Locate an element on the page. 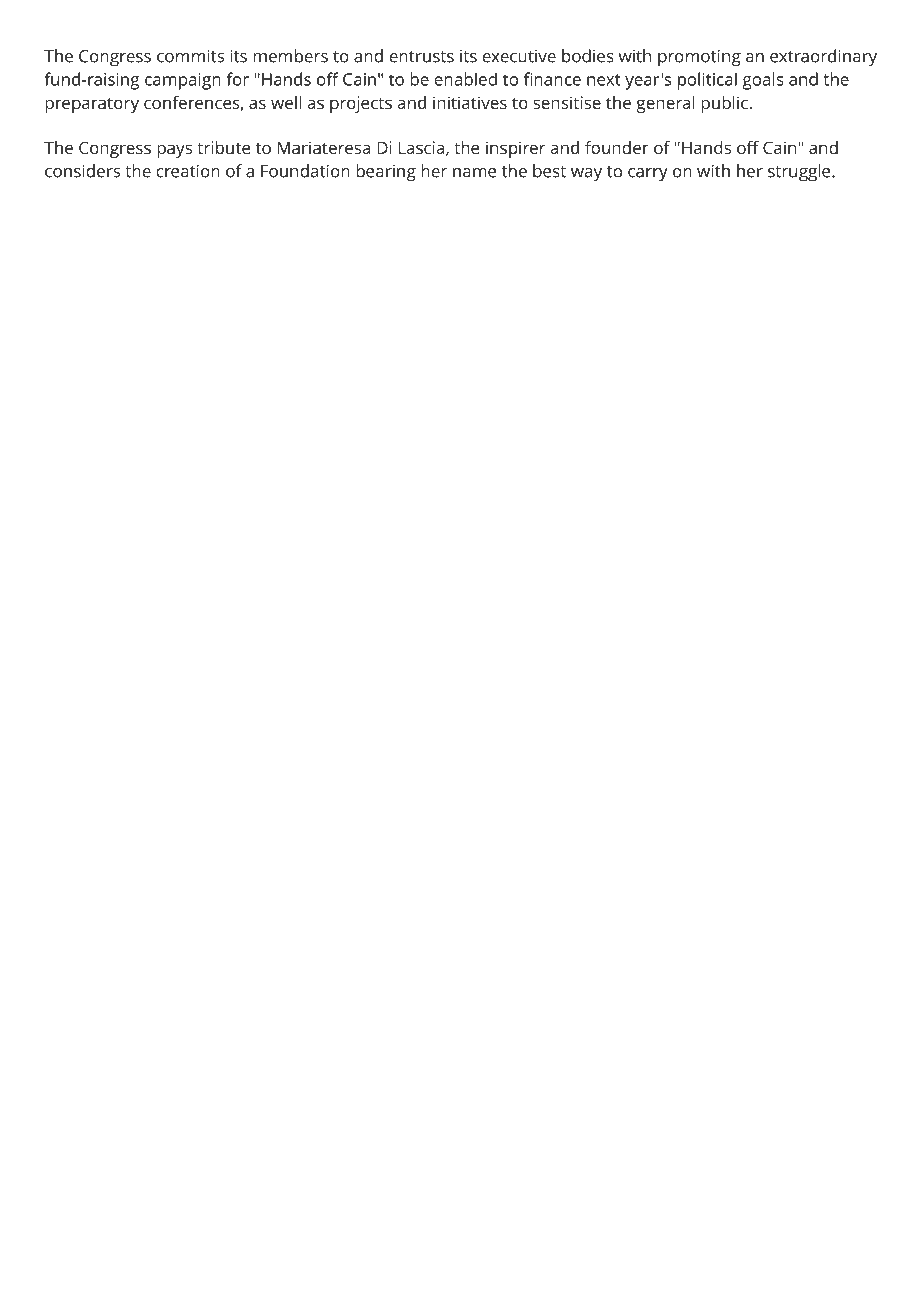  entrusts is located at coordinates (421, 57).
